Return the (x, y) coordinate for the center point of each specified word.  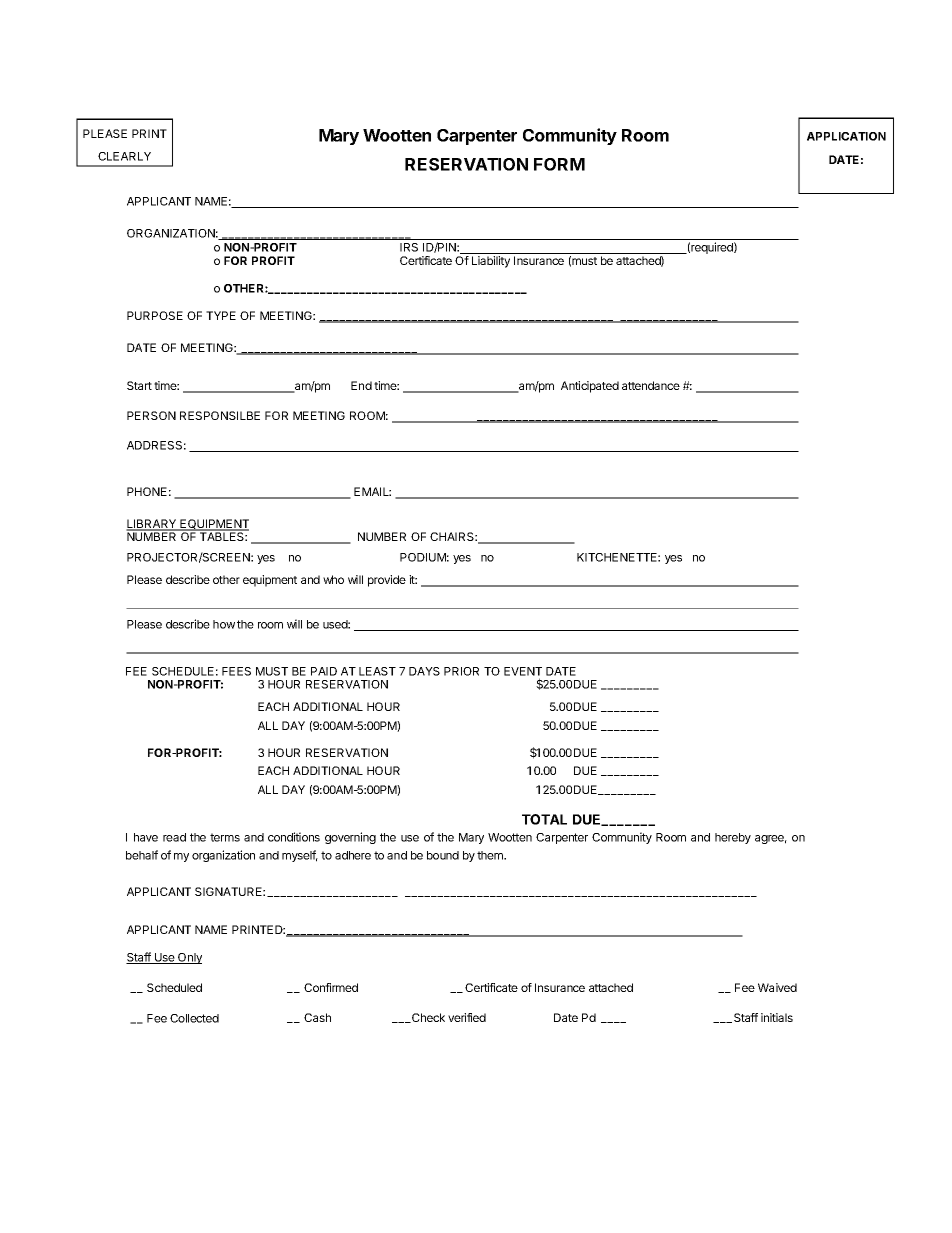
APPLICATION (846, 136)
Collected (194, 1018)
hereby (733, 838)
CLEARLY (124, 156)
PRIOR (461, 671)
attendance (651, 385)
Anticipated (590, 387)
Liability (491, 262)
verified (467, 1017)
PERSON (151, 415)
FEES (236, 671)
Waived (777, 987)
